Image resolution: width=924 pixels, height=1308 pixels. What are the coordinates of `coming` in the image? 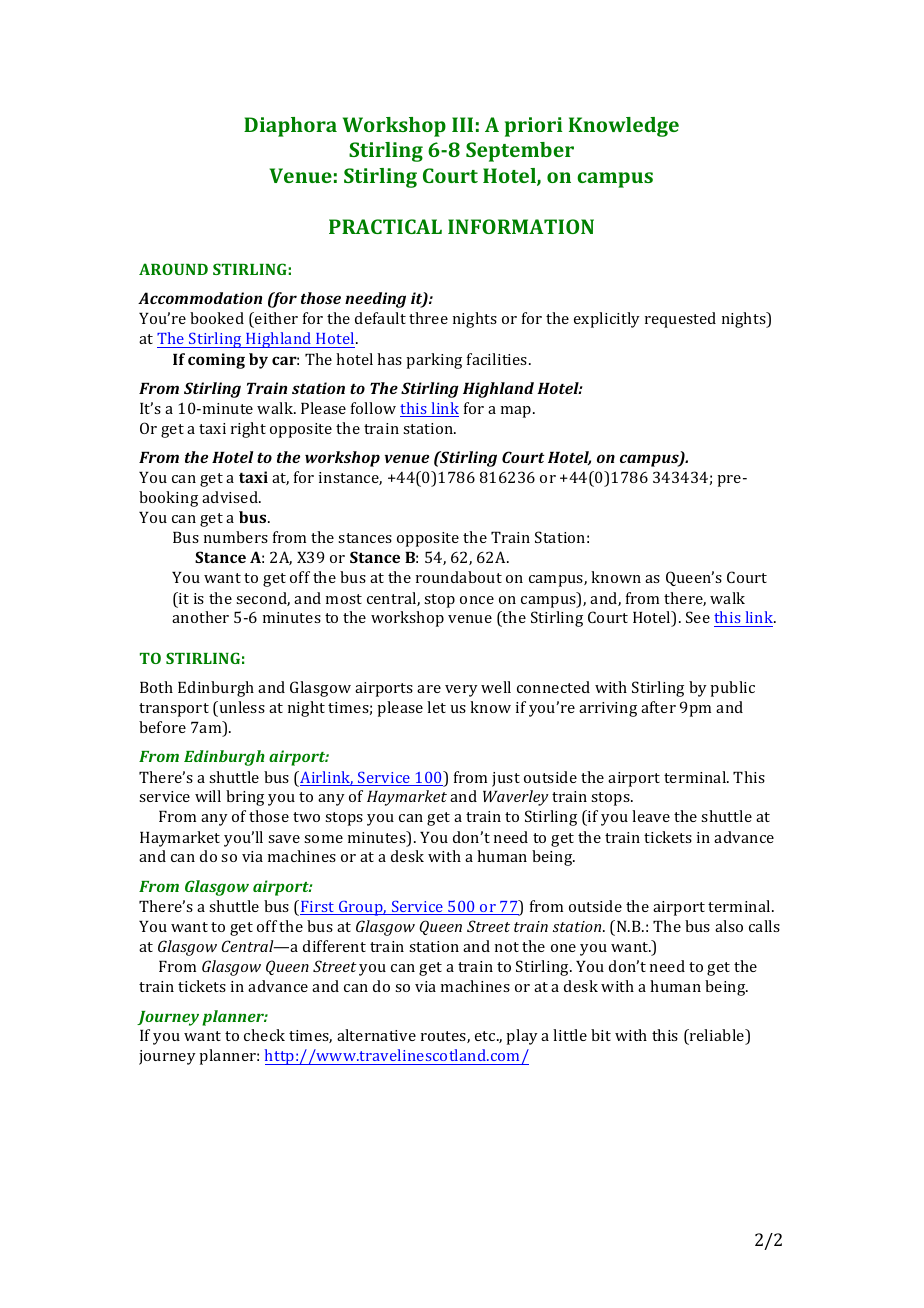 It's located at (216, 361).
